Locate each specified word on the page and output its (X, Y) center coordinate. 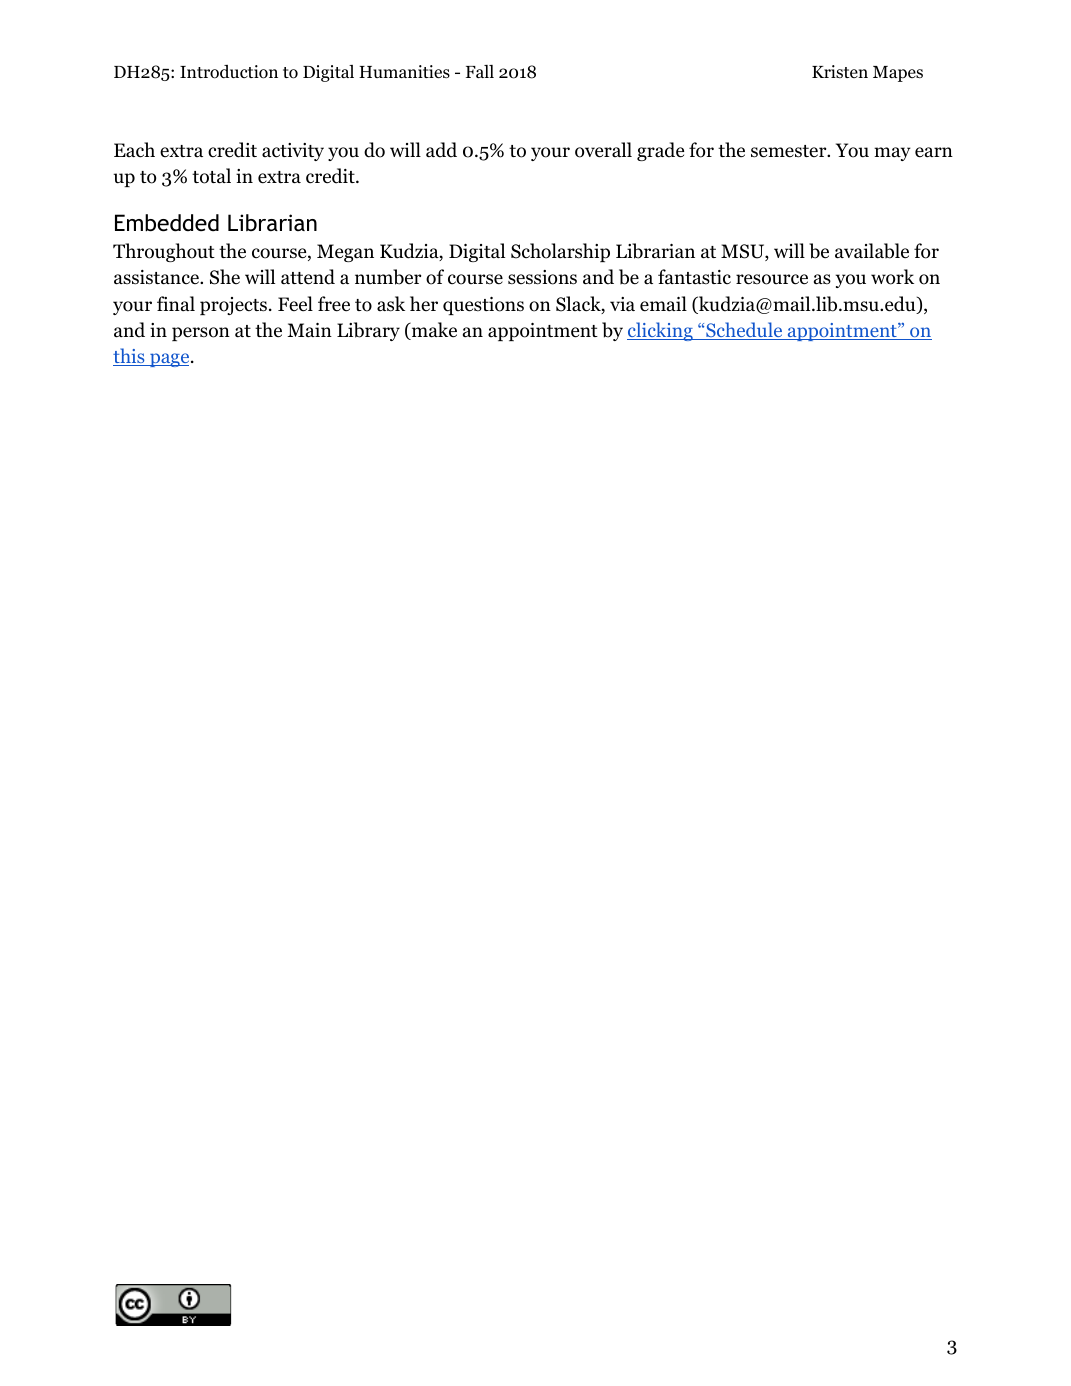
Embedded (167, 223)
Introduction (229, 72)
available (872, 251)
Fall (480, 71)
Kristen (840, 71)
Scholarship (560, 252)
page (170, 360)
